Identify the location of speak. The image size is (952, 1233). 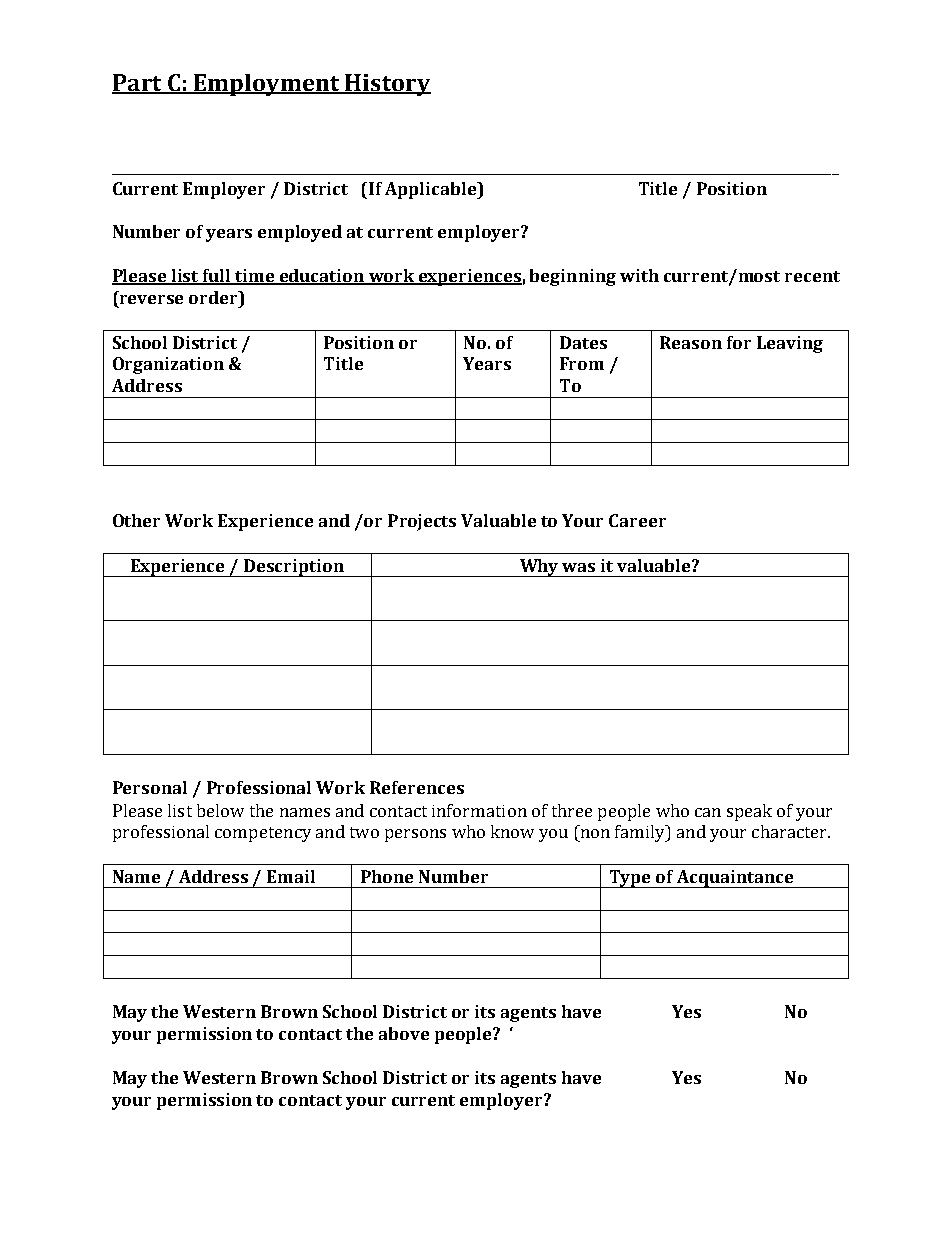
(749, 812).
